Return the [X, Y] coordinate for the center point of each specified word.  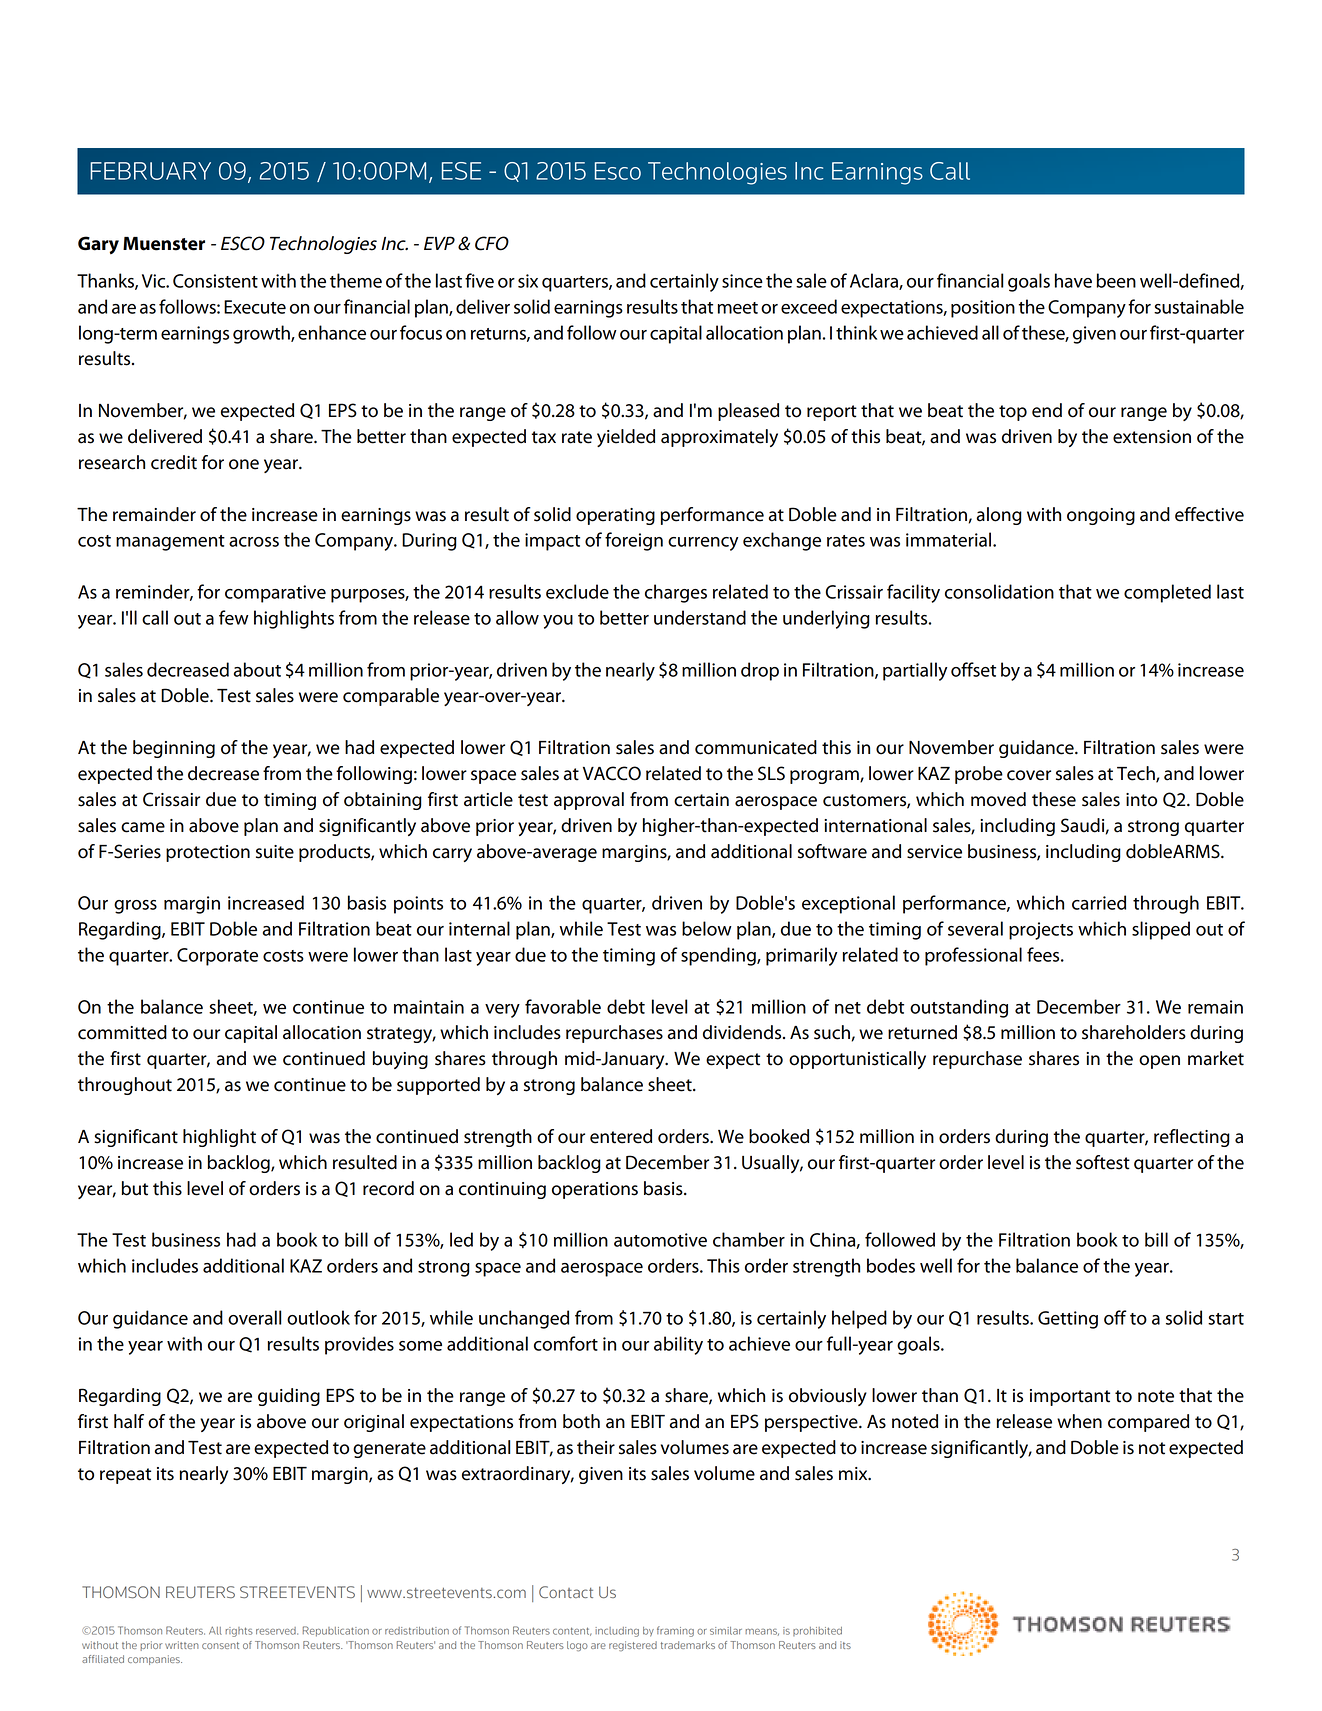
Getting [1068, 1320]
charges [676, 593]
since [742, 281]
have [1073, 280]
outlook [318, 1317]
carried [1099, 902]
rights [239, 1632]
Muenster [164, 244]
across [254, 542]
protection [208, 853]
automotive [660, 1240]
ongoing [1101, 516]
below [707, 928]
